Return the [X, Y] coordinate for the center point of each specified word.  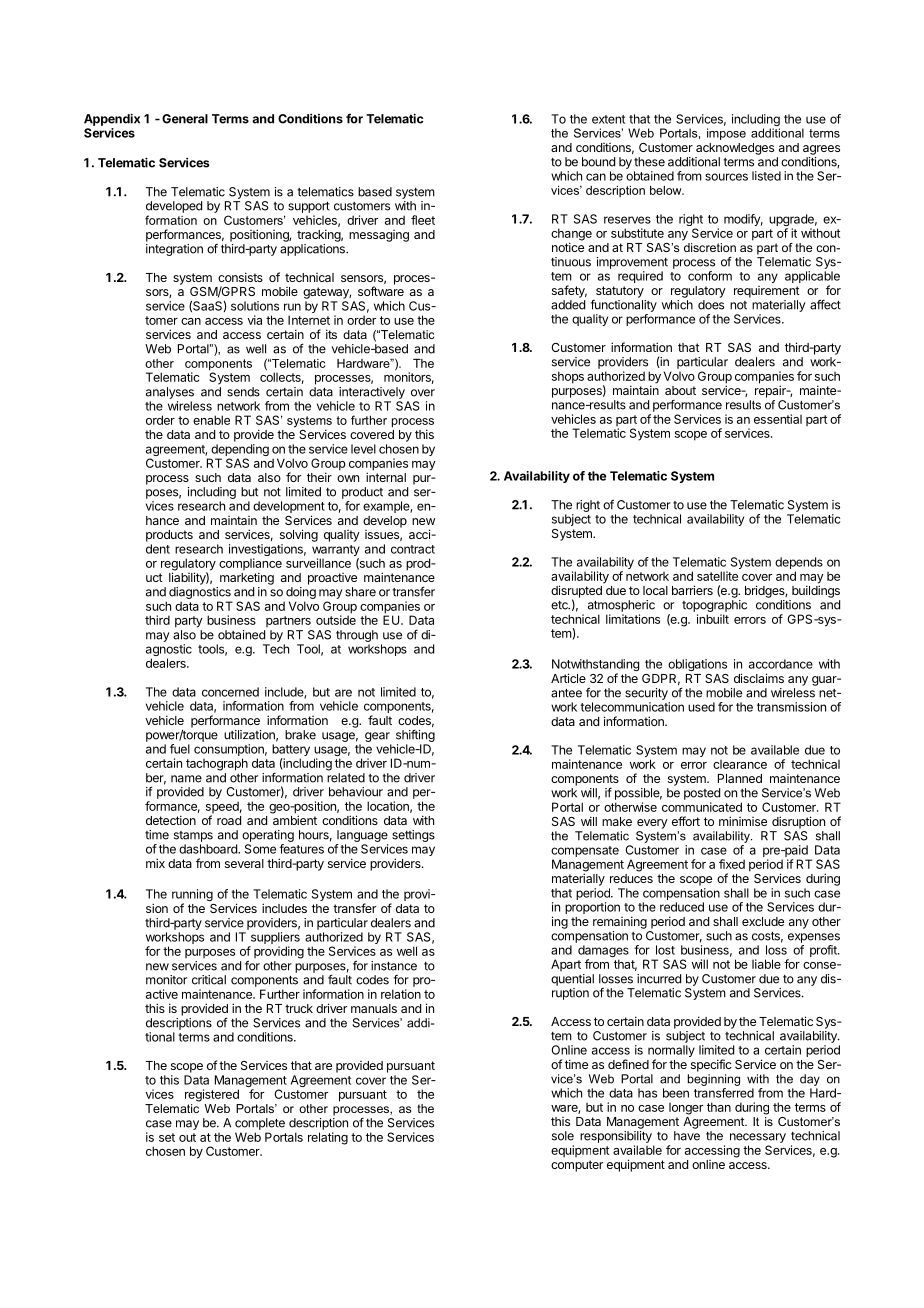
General [185, 119]
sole [563, 1136]
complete [260, 1124]
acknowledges [735, 149]
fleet [423, 220]
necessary [758, 1138]
